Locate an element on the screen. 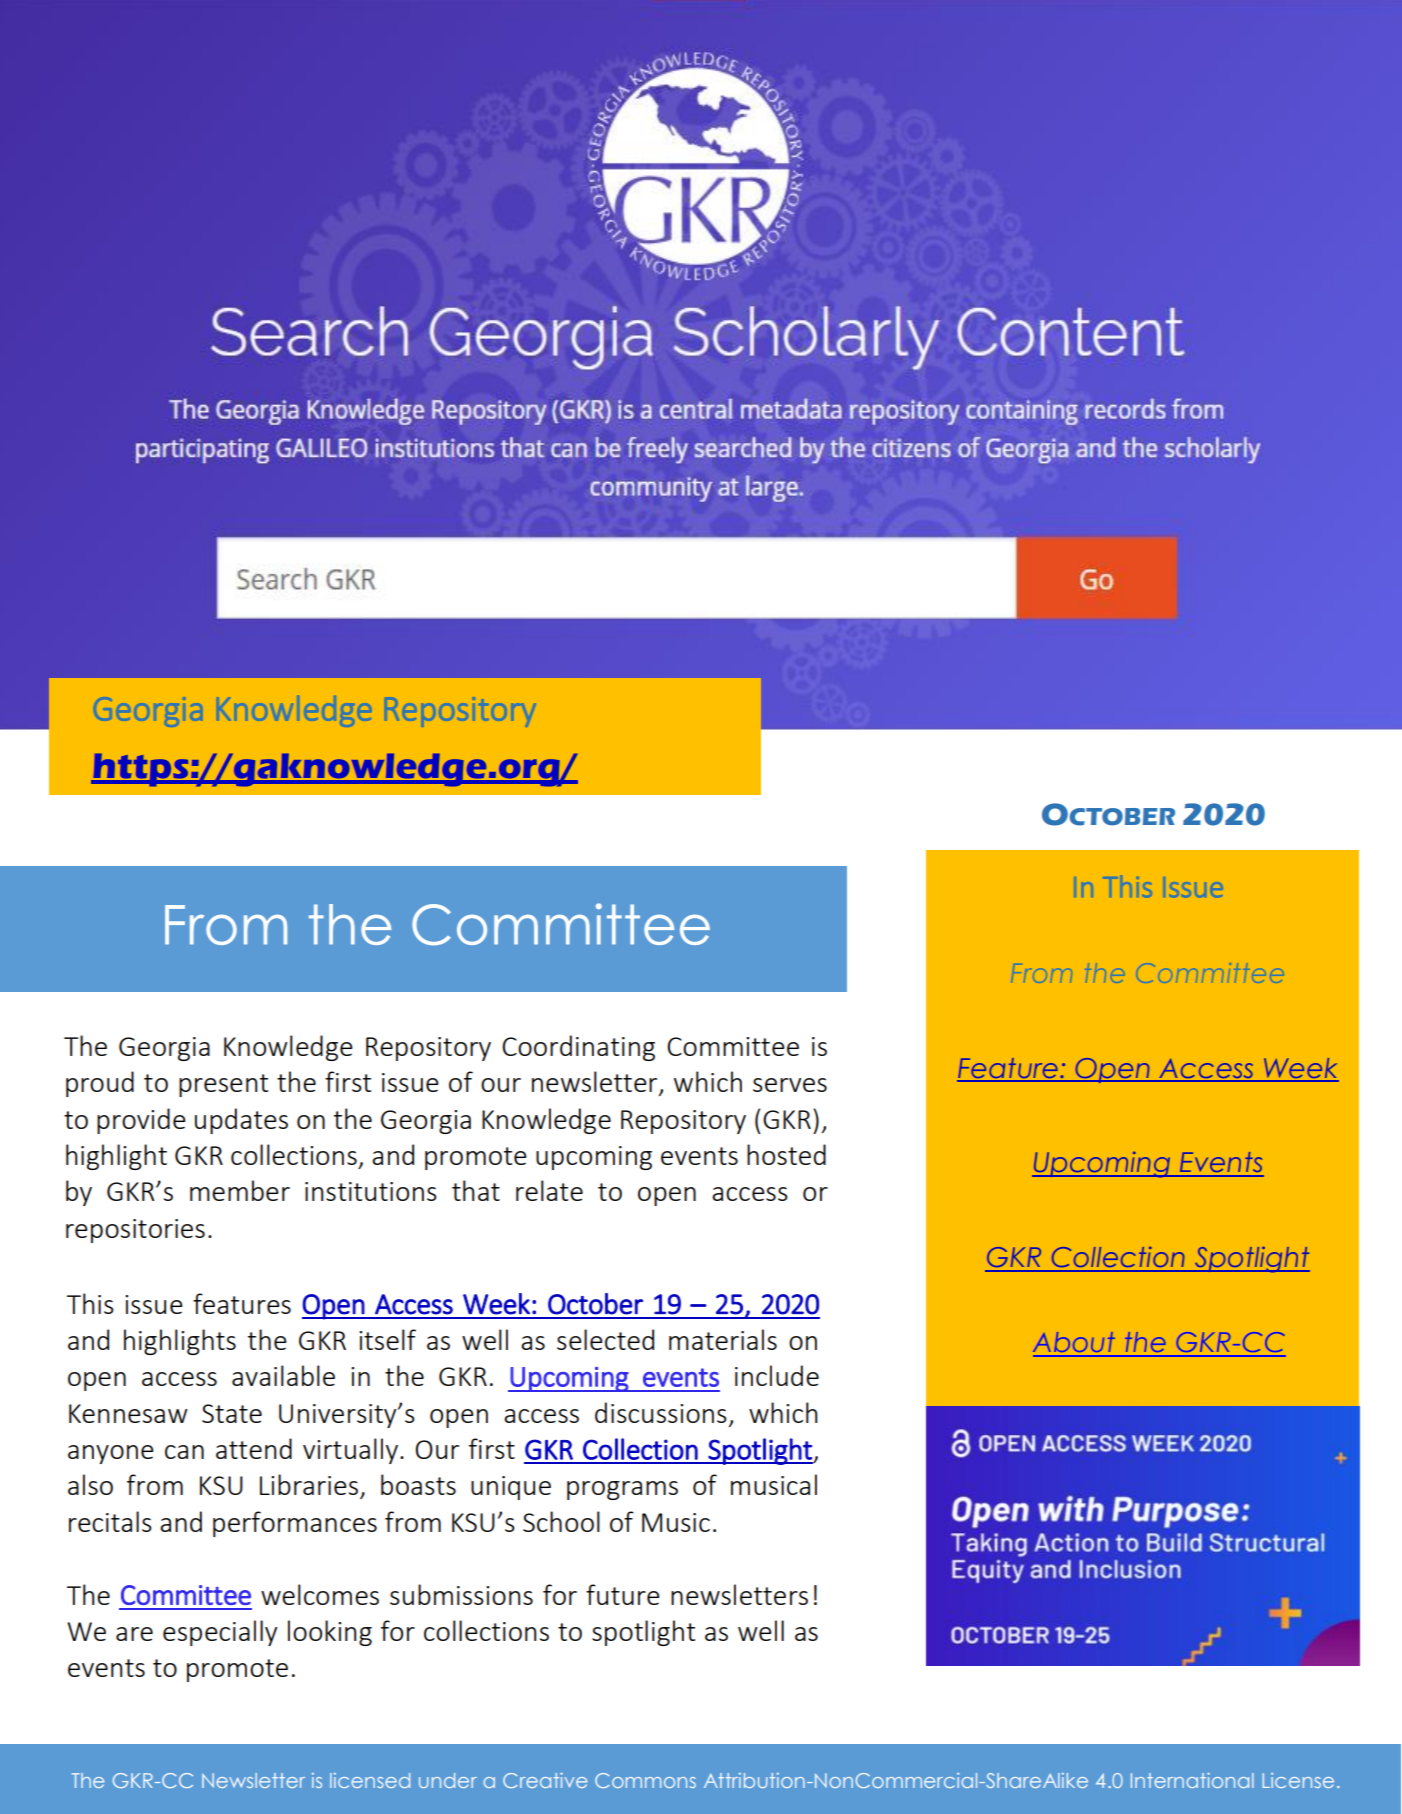 This screenshot has width=1402, height=1814. State is located at coordinates (232, 1413).
